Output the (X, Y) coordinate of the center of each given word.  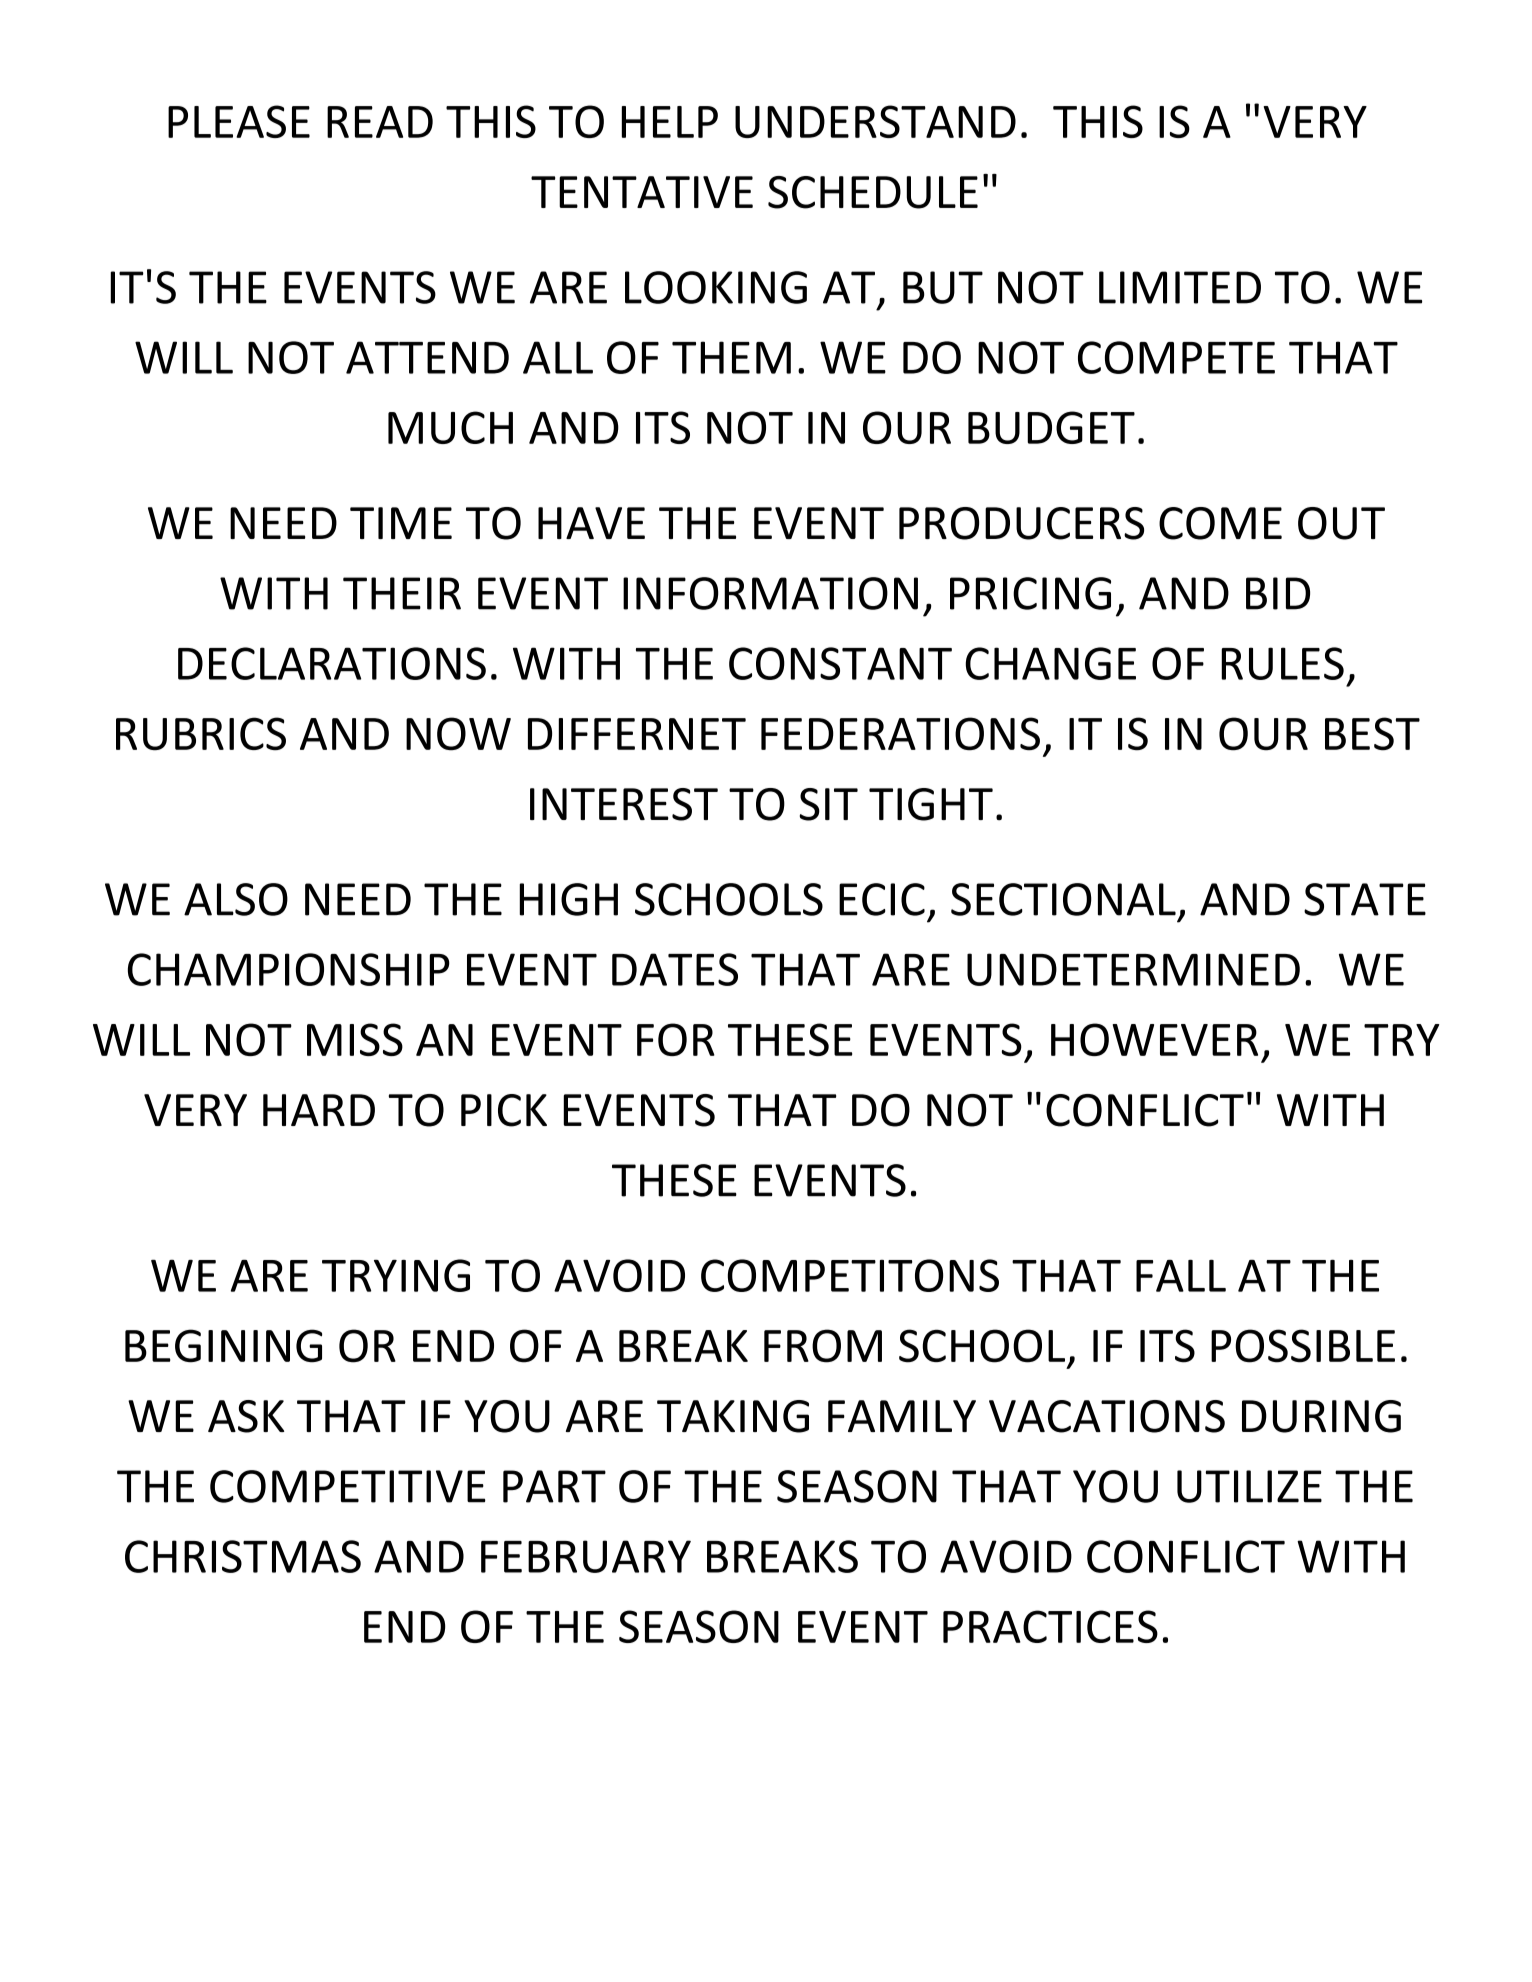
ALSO (236, 899)
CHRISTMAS (243, 1556)
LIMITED (1180, 287)
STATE (1365, 899)
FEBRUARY (586, 1556)
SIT (829, 804)
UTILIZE (1249, 1486)
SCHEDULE (873, 192)
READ (380, 122)
